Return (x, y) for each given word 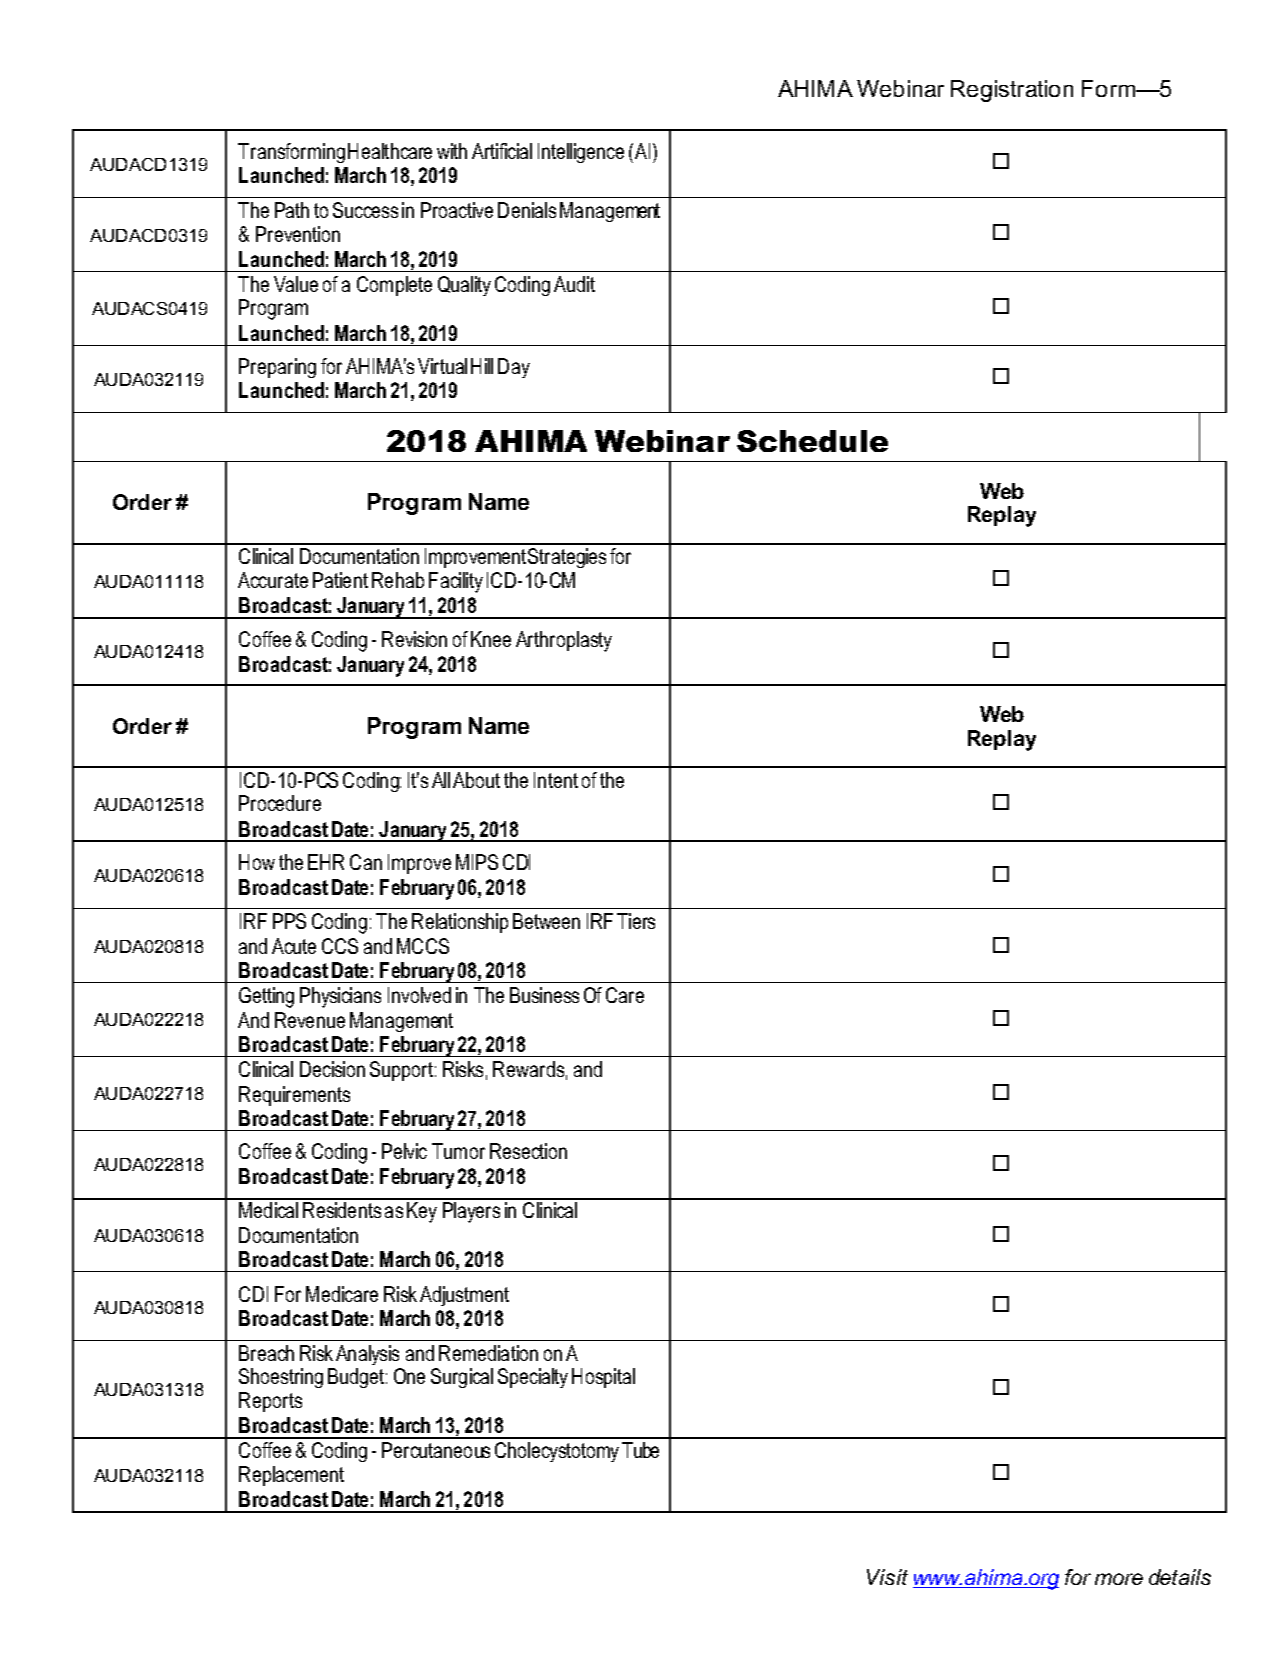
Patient (340, 580)
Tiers (636, 921)
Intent (556, 780)
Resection (528, 1151)
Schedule (812, 441)
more (1119, 1579)
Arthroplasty (564, 641)
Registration (1012, 91)
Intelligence (581, 153)
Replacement (291, 1476)
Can (366, 862)
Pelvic (404, 1151)
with (452, 151)
